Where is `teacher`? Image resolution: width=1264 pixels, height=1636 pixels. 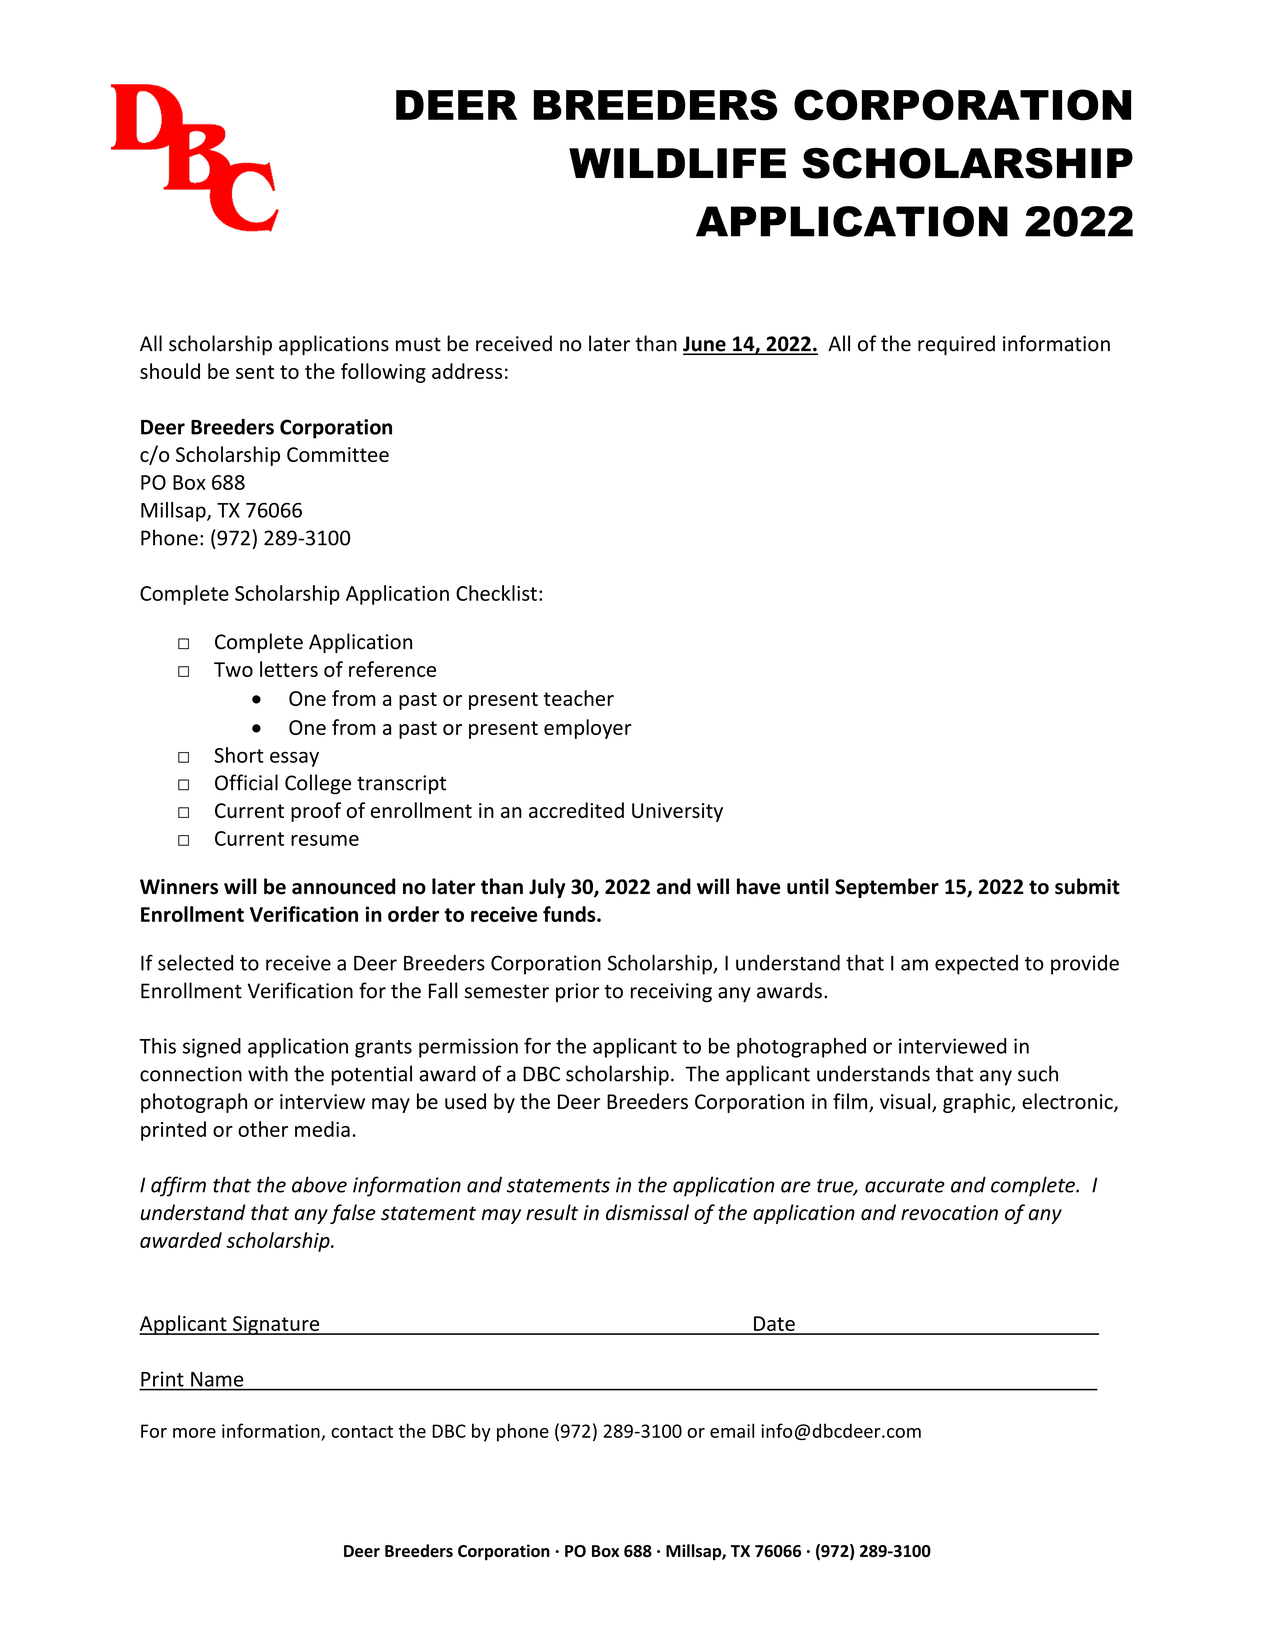 teacher is located at coordinates (579, 698).
